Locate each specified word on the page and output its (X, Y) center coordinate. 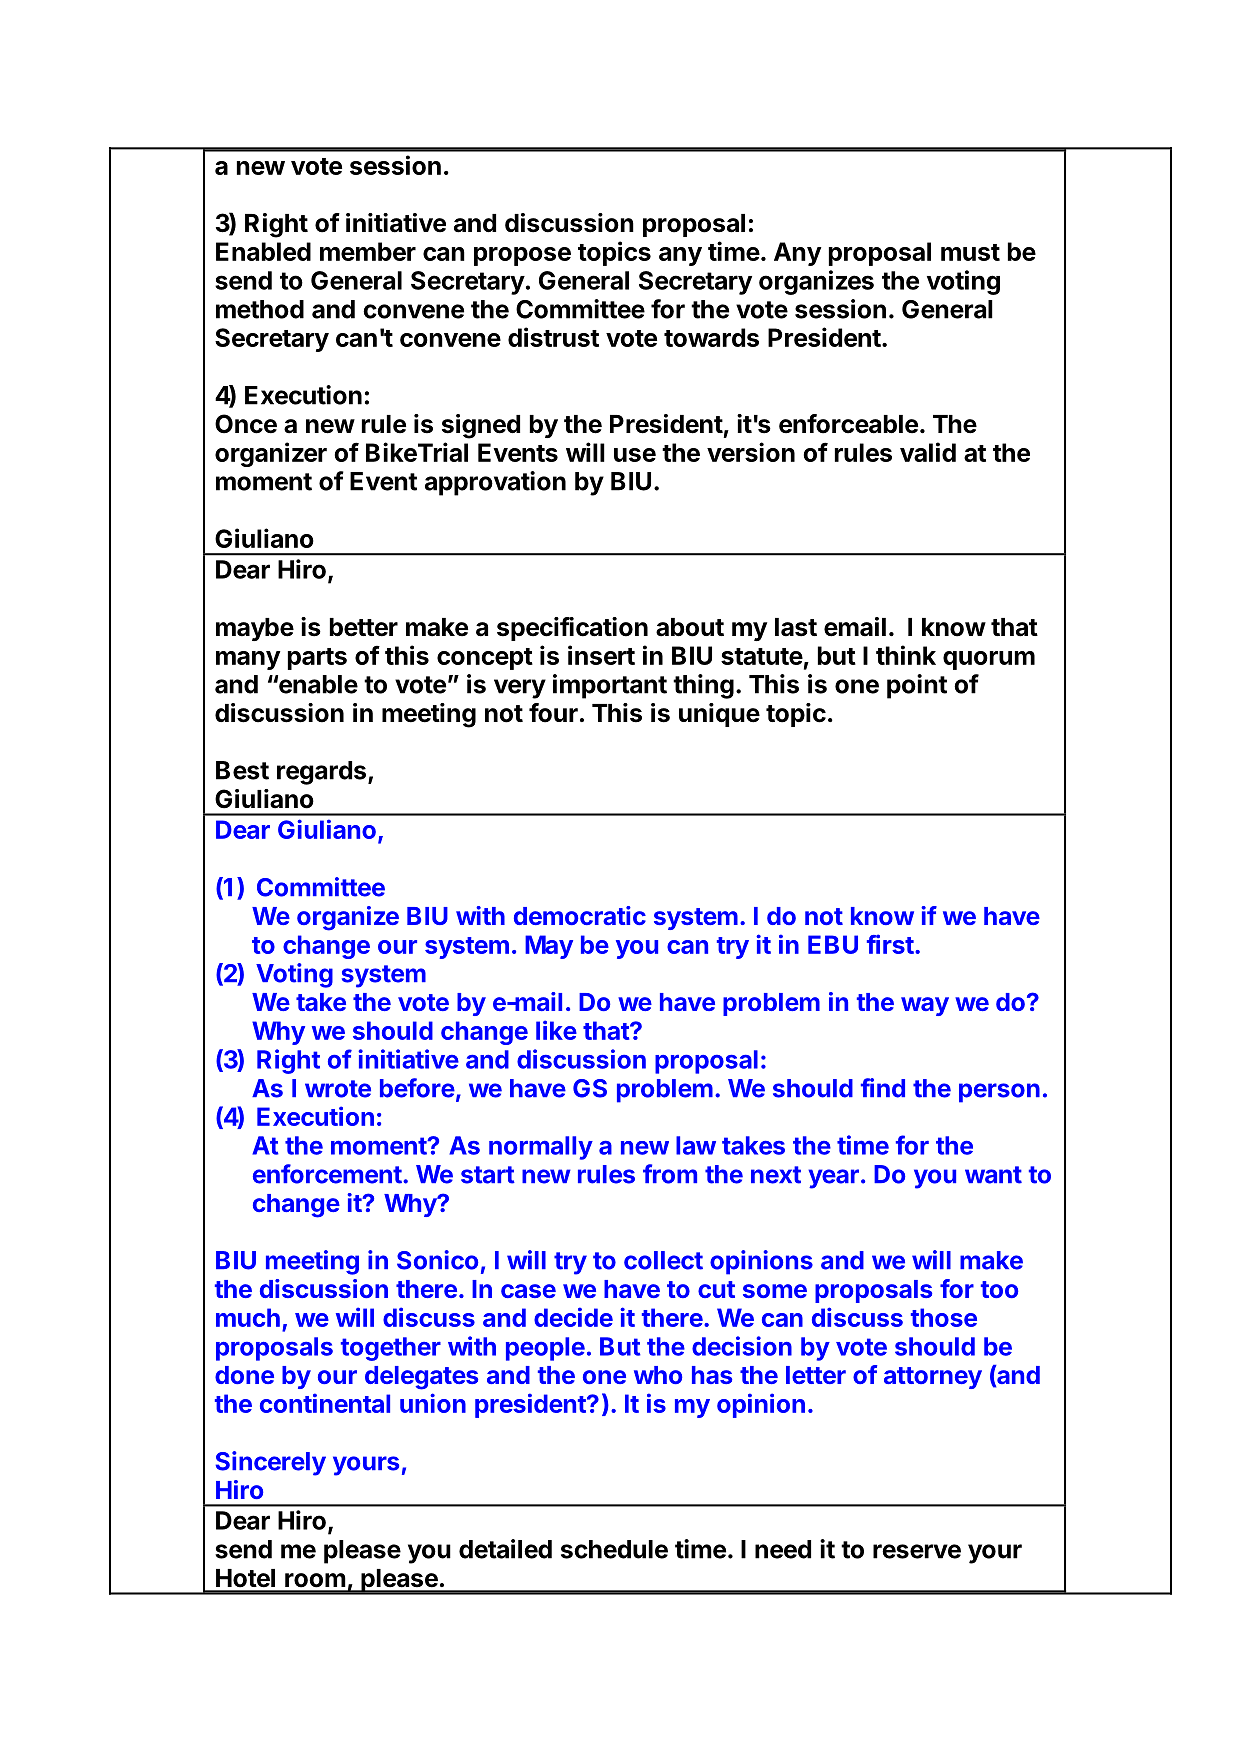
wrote (338, 1089)
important (610, 686)
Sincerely (271, 1463)
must (970, 252)
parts (317, 659)
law (696, 1145)
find (883, 1088)
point (917, 686)
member (368, 251)
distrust (553, 337)
